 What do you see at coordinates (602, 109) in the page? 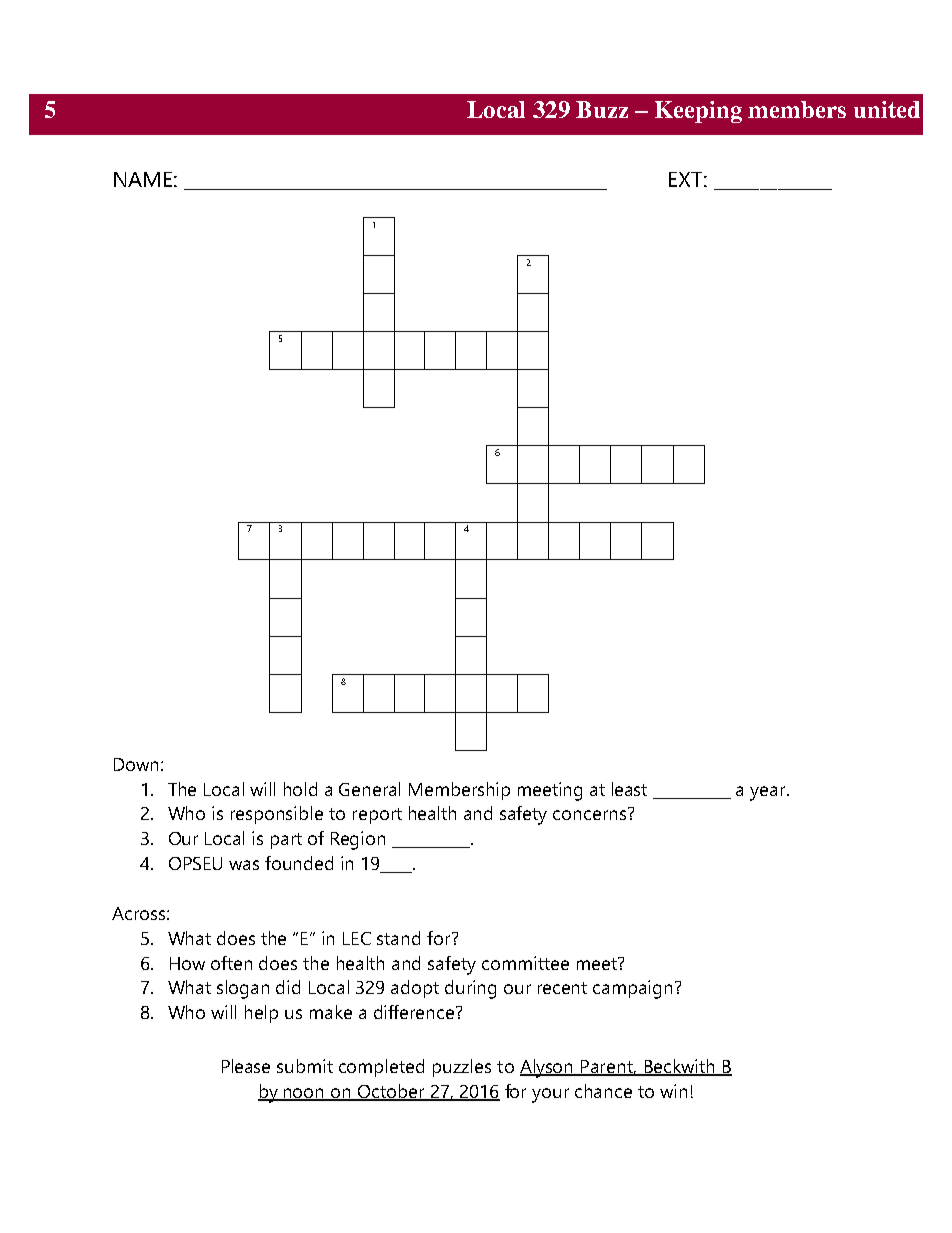
I see `Buzz` at bounding box center [602, 109].
